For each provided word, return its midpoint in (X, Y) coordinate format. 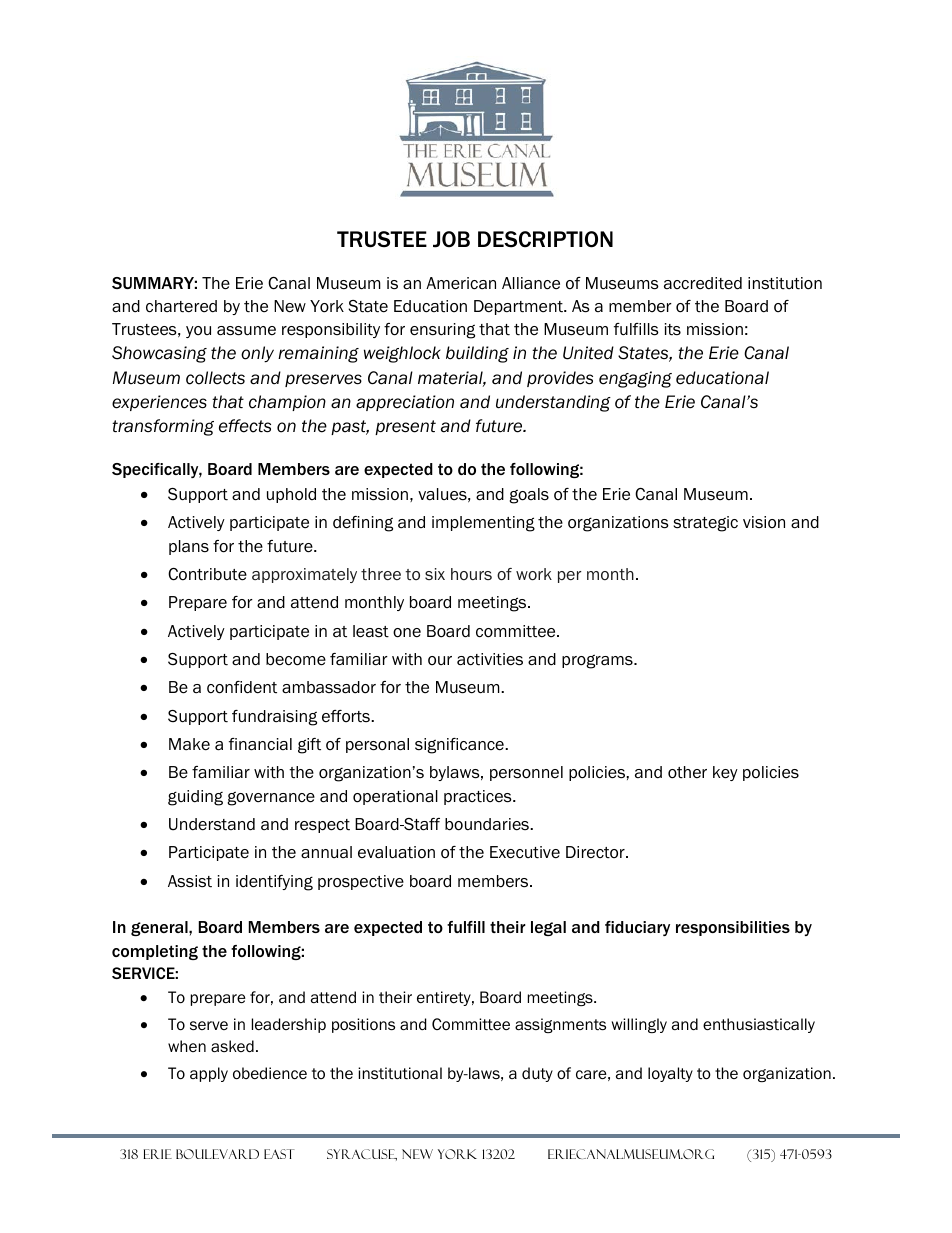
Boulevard (217, 1154)
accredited (703, 283)
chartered (181, 306)
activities (490, 659)
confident (242, 687)
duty (537, 1074)
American (461, 283)
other (687, 772)
